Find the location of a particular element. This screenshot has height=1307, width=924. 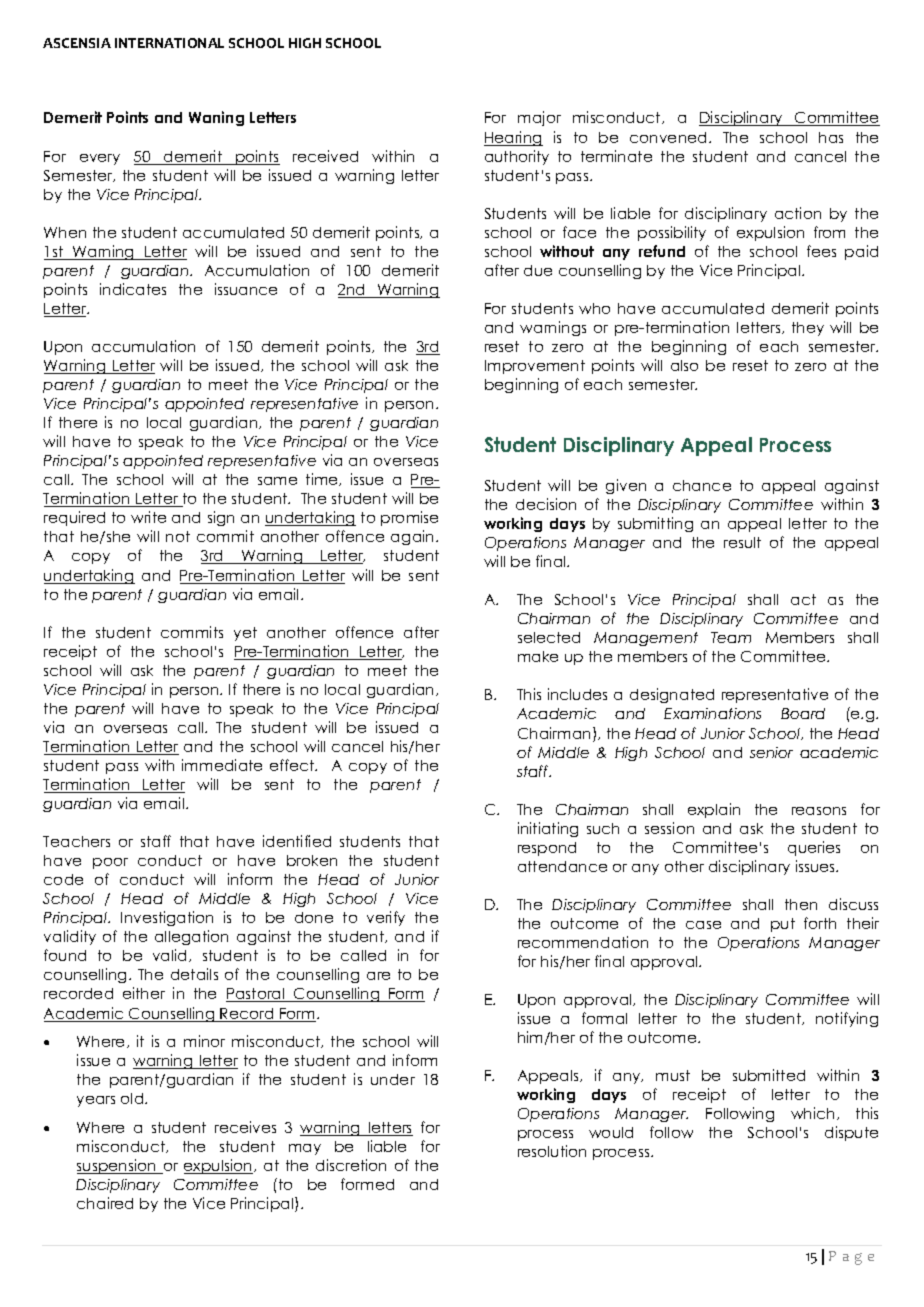

has is located at coordinates (831, 137).
